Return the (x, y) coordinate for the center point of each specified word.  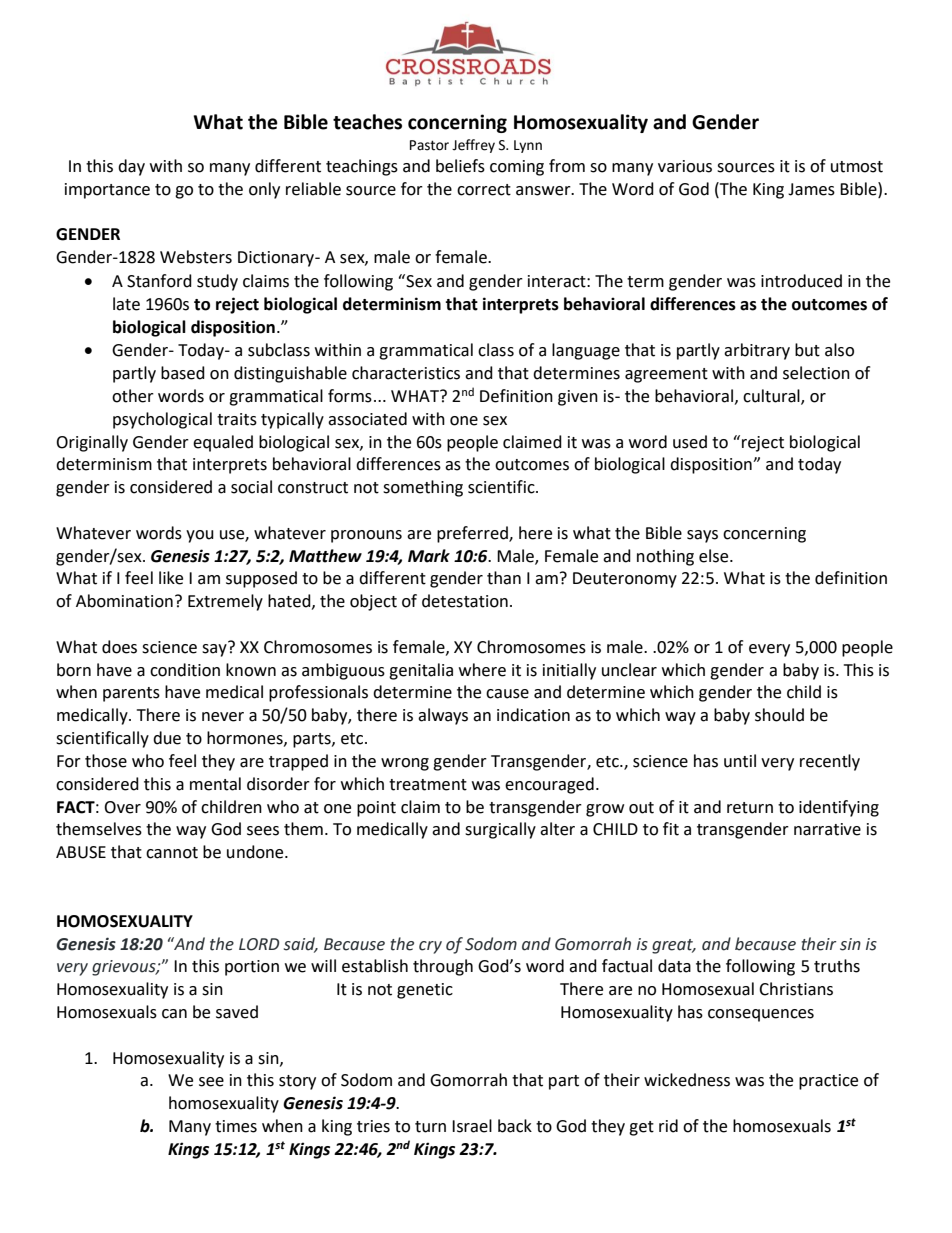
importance (107, 191)
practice (828, 1082)
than (504, 578)
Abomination (124, 601)
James (811, 189)
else (715, 556)
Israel (472, 1126)
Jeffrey (473, 146)
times (236, 1126)
